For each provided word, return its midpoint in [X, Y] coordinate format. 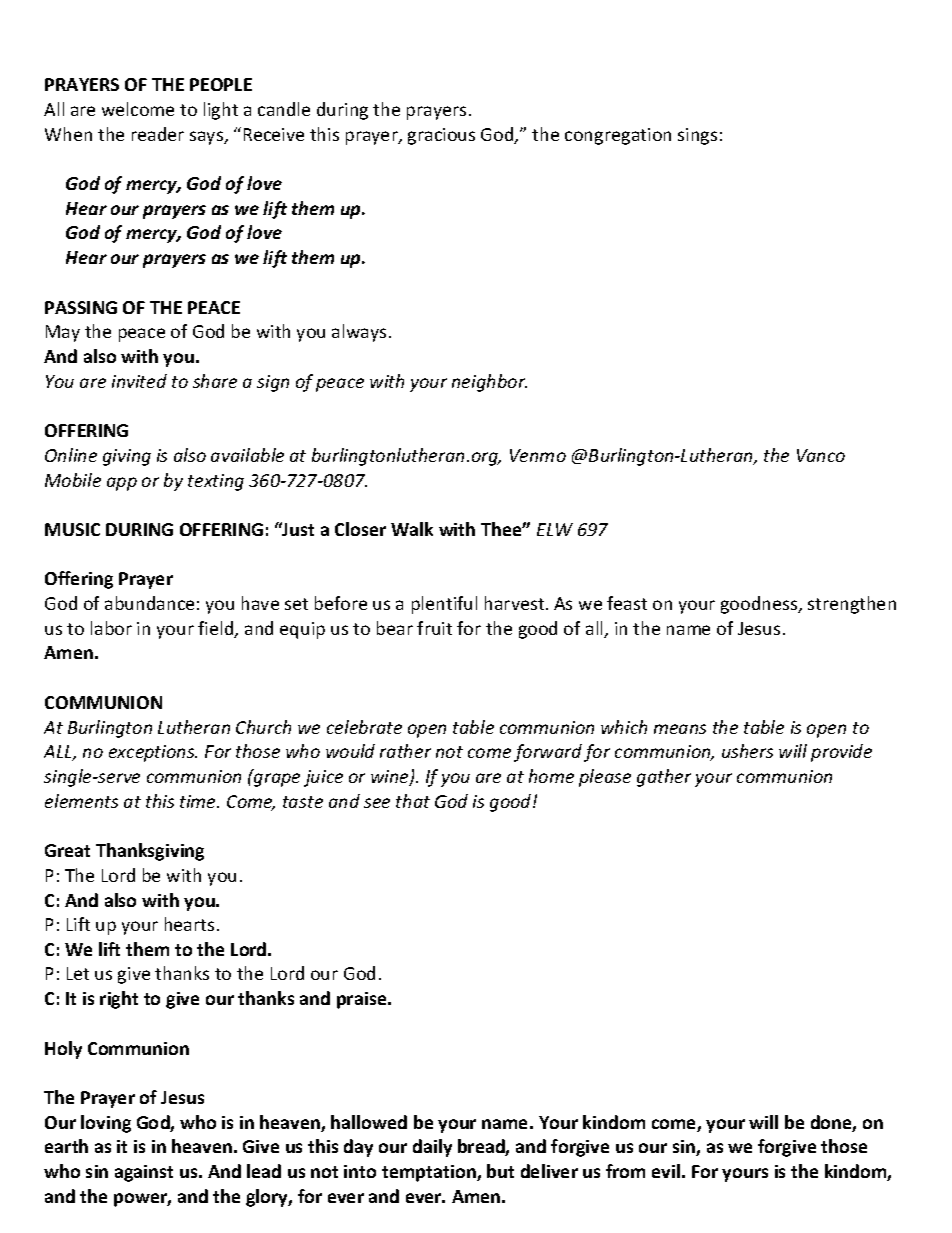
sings [697, 136]
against [144, 1173]
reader [158, 134]
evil [666, 1171]
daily [432, 1148]
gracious [441, 136]
